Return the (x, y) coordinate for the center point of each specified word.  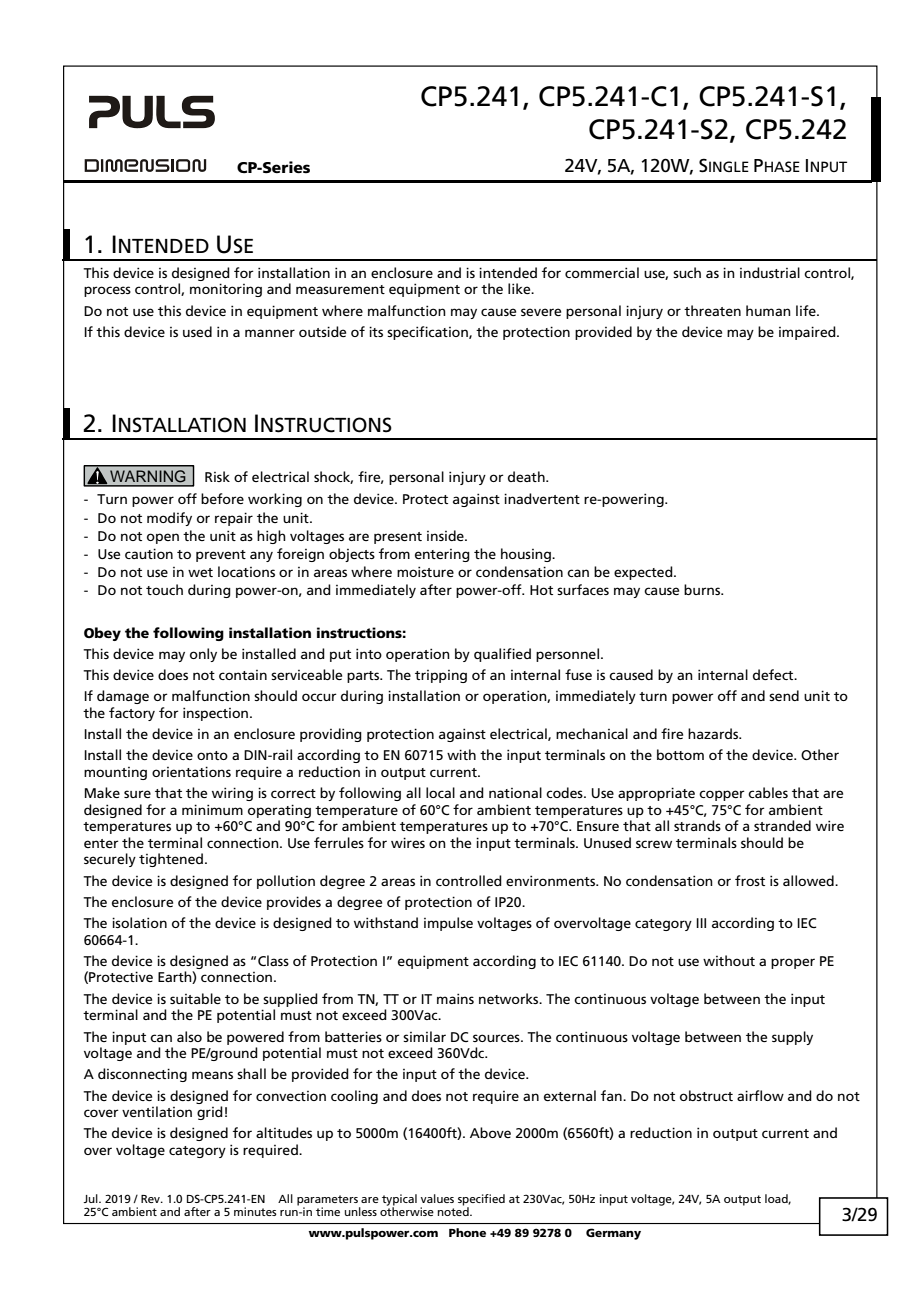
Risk (217, 476)
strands (697, 825)
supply (792, 1038)
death (527, 476)
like (520, 288)
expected (644, 573)
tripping (441, 676)
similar (424, 1036)
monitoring (226, 290)
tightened (171, 860)
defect (774, 674)
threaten (712, 310)
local (440, 792)
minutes (255, 1211)
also (189, 1036)
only (203, 655)
